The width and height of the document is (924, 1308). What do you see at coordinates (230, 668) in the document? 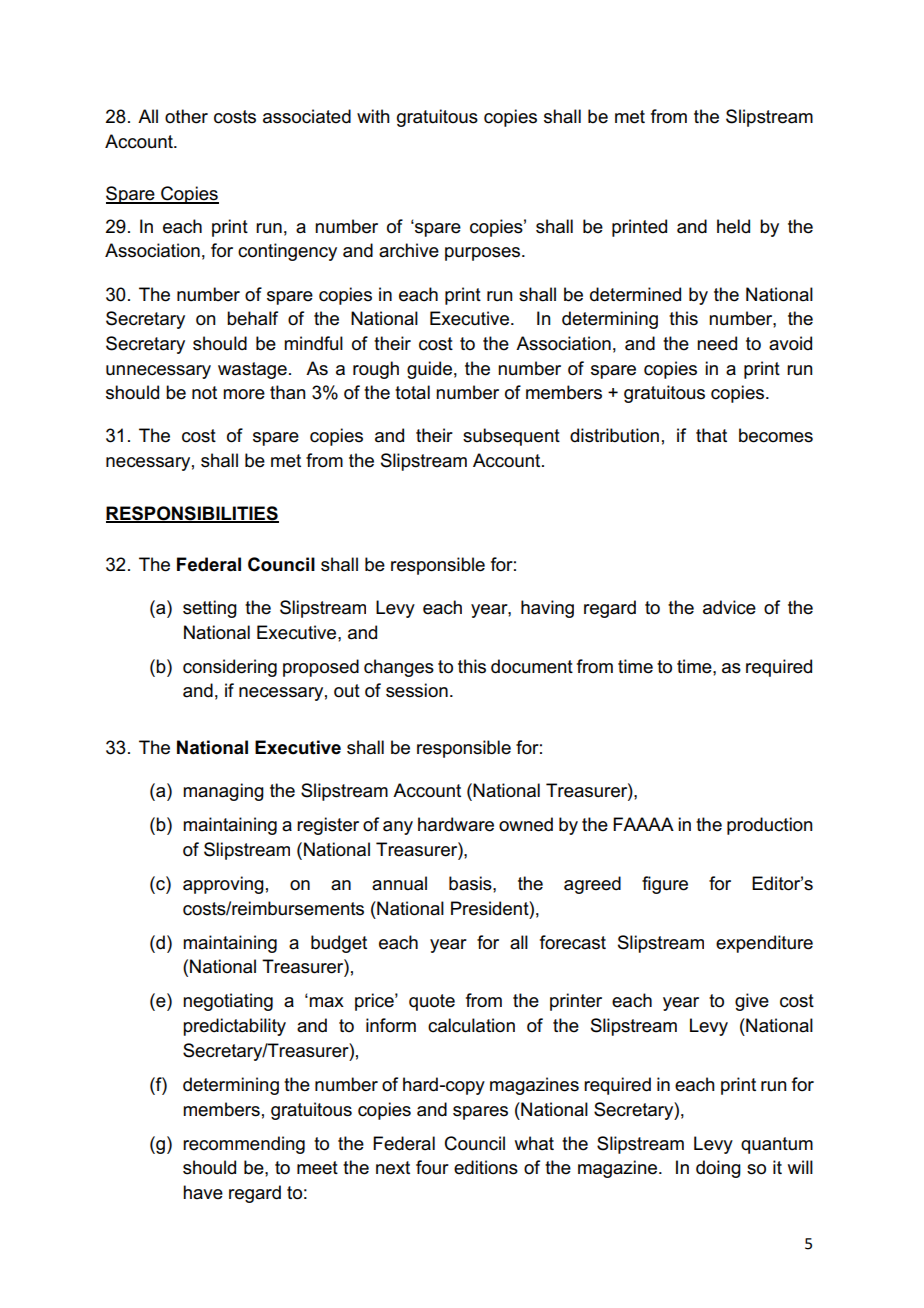
I see `considering` at bounding box center [230, 668].
